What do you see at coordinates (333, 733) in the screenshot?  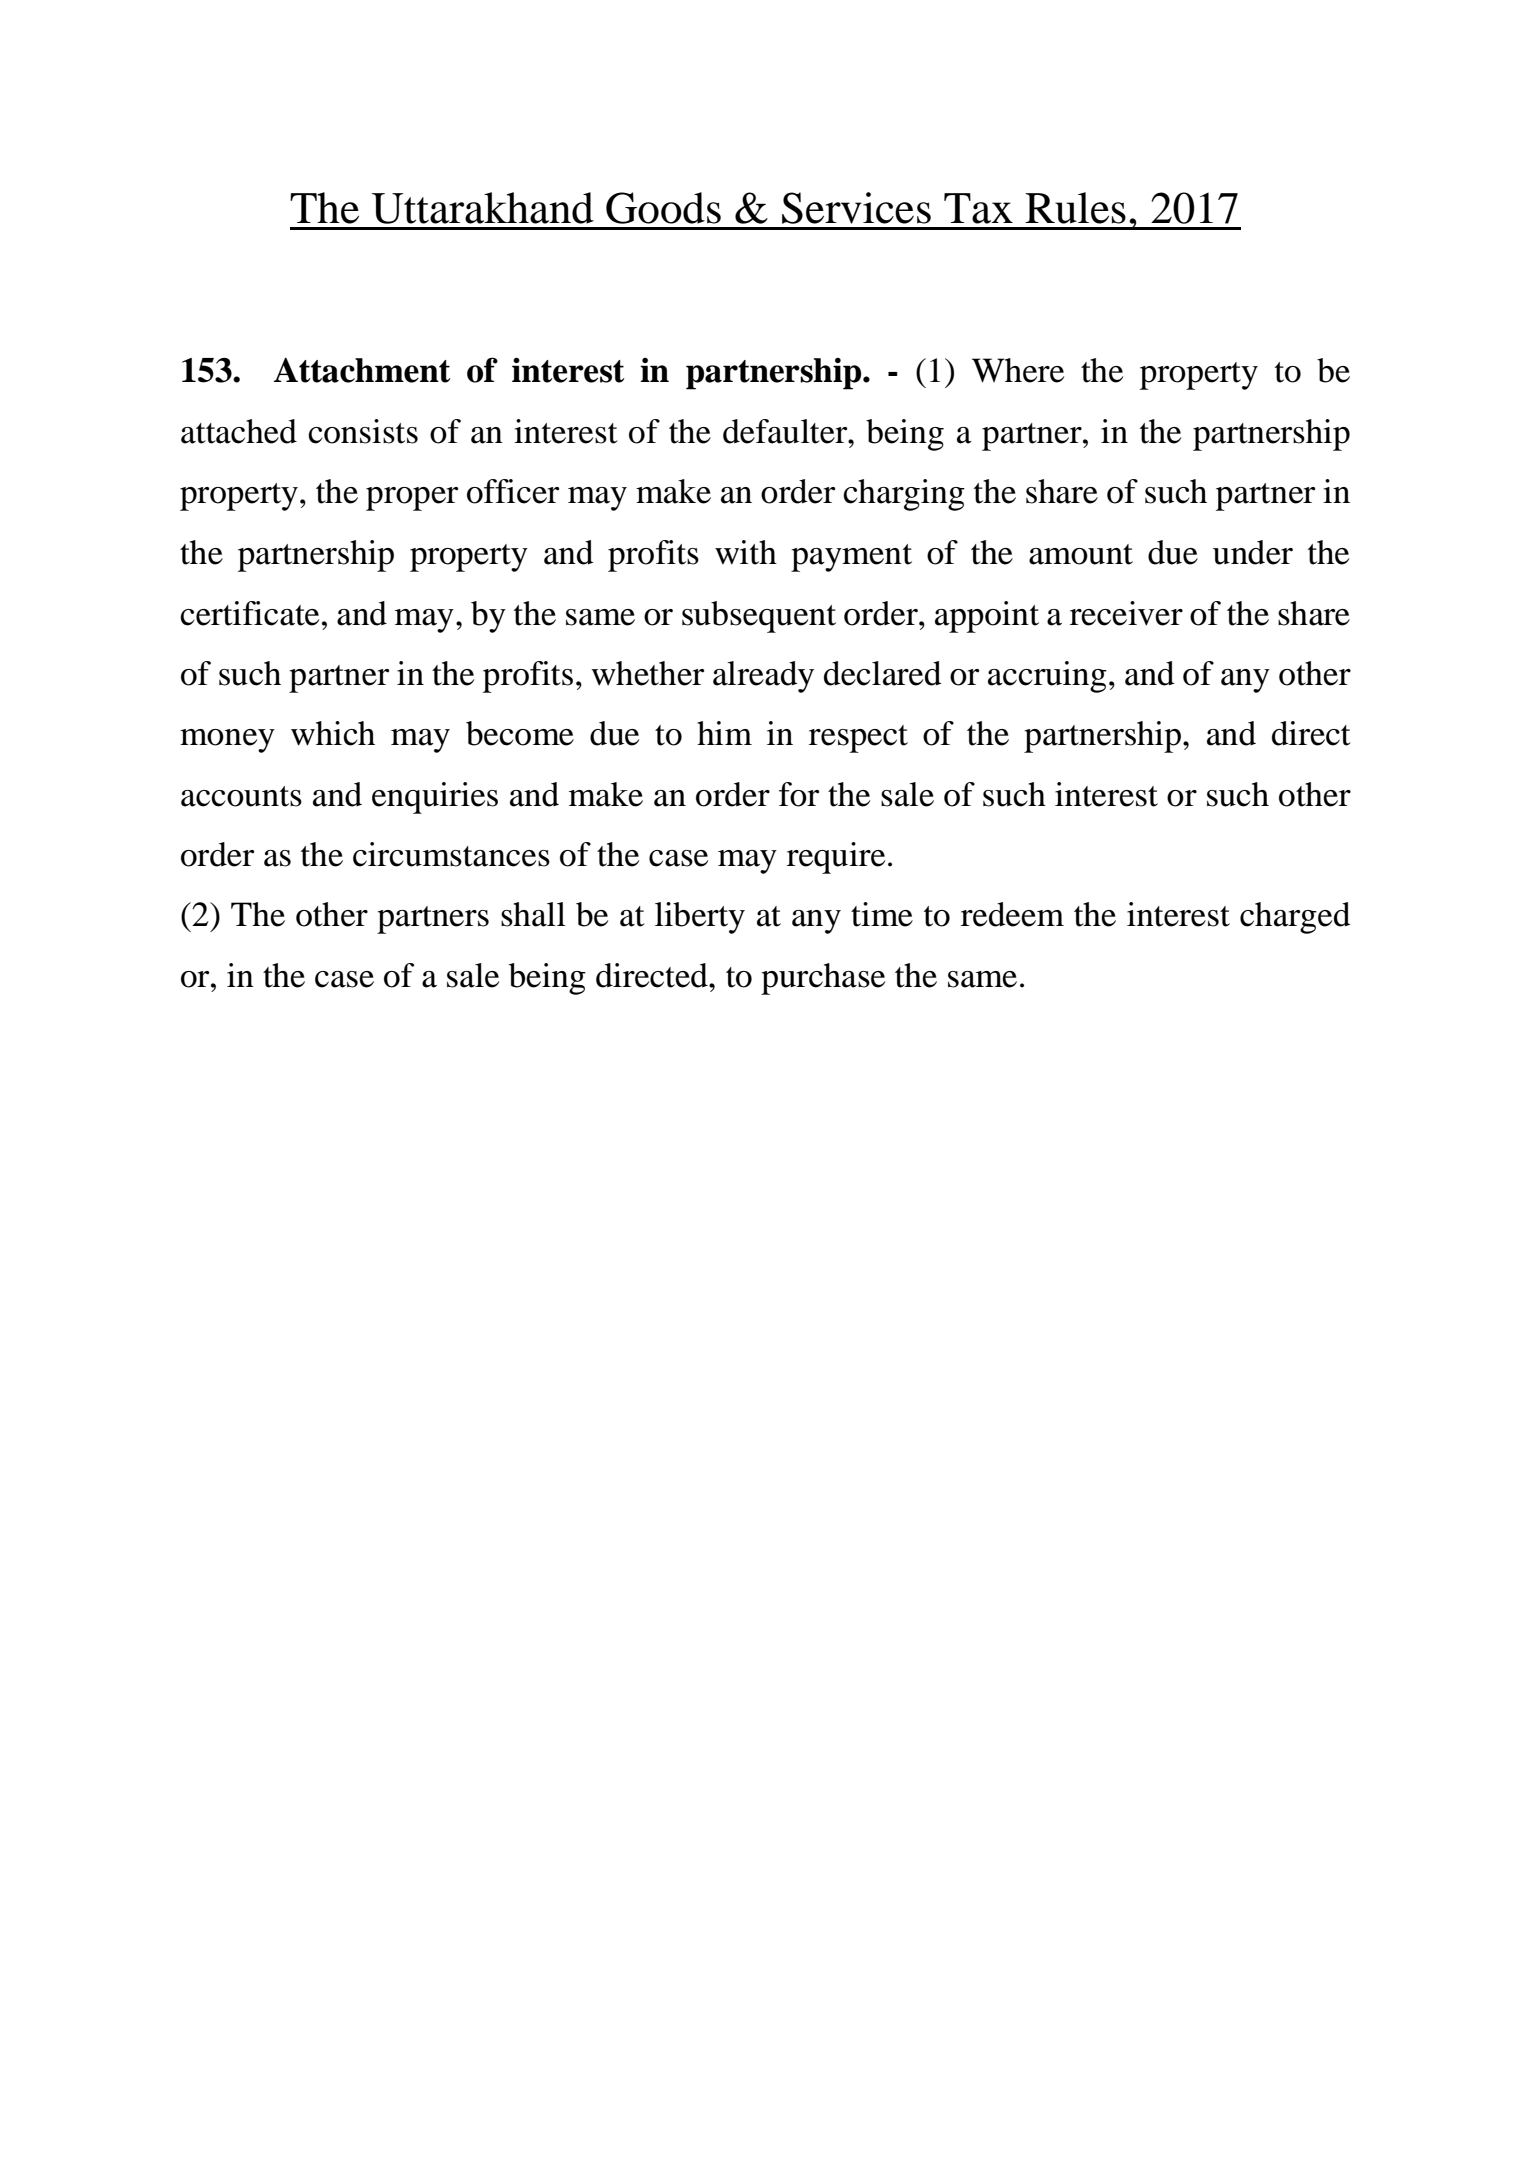 I see `which` at bounding box center [333, 733].
